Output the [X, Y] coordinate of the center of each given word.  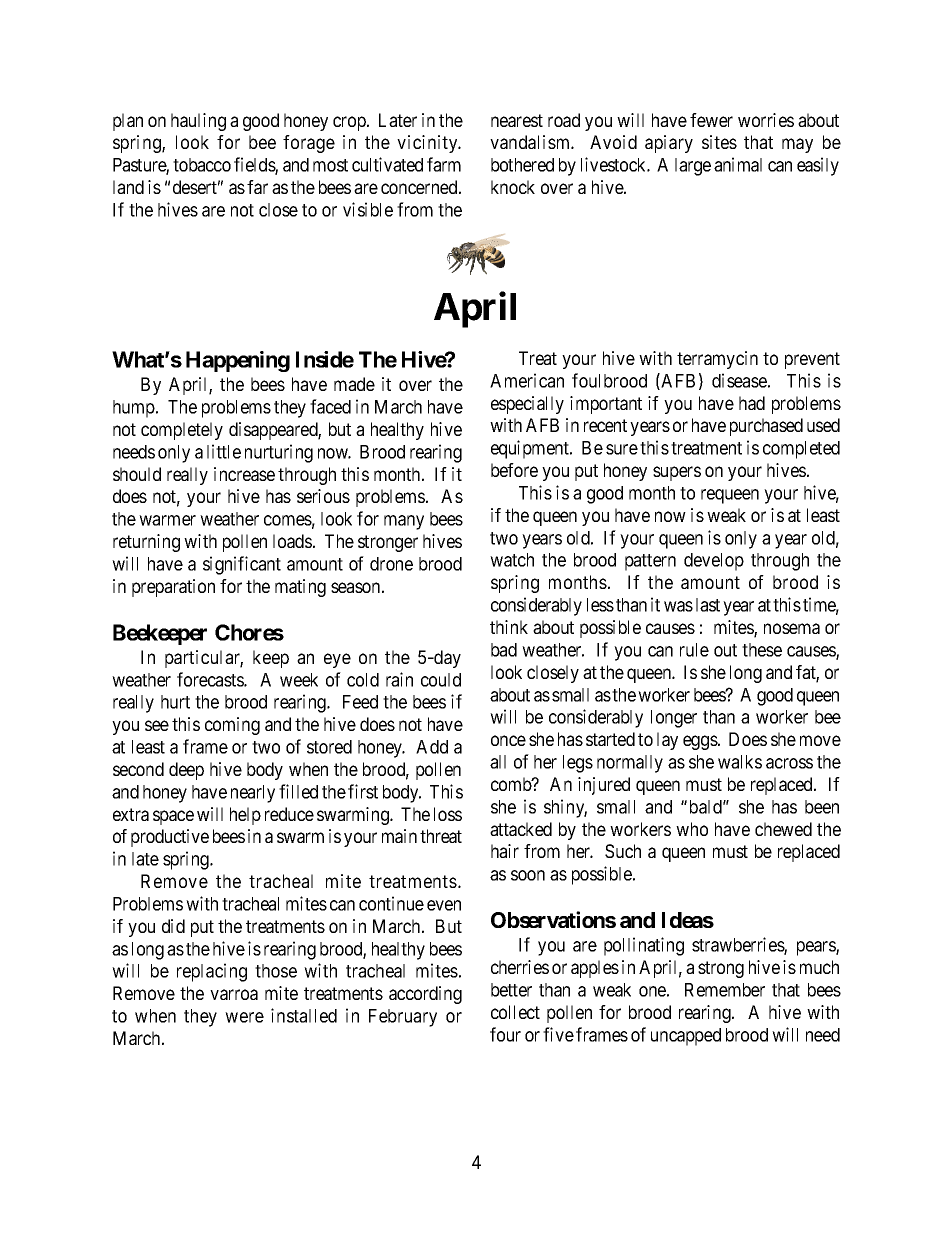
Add [432, 747]
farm [444, 164]
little [224, 451]
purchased [766, 427]
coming [232, 726]
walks [740, 762]
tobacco [202, 165]
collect [515, 1012]
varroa [234, 994]
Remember [725, 990]
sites [719, 142]
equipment [531, 449]
